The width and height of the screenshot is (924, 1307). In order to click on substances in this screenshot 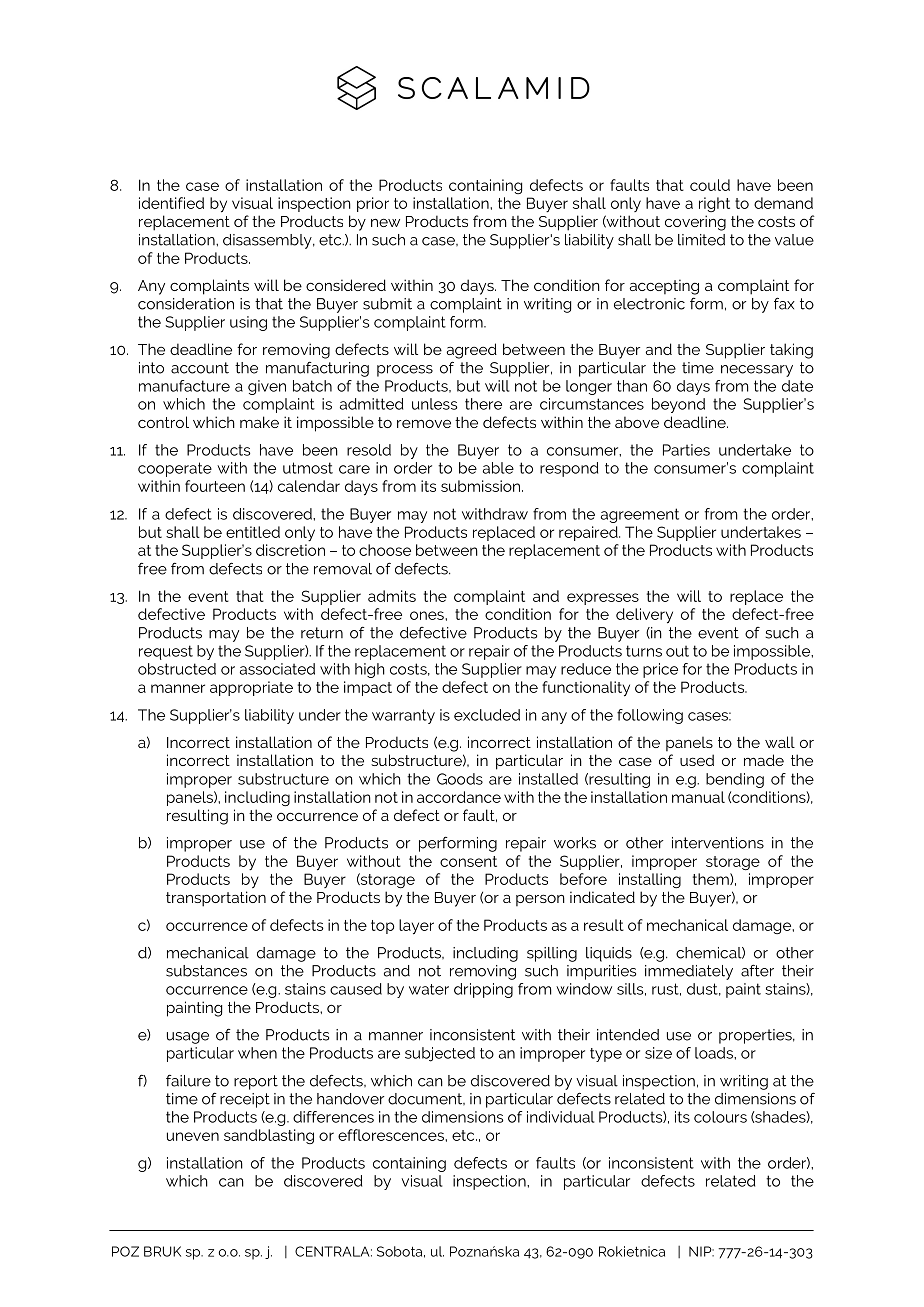, I will do `click(206, 971)`.
